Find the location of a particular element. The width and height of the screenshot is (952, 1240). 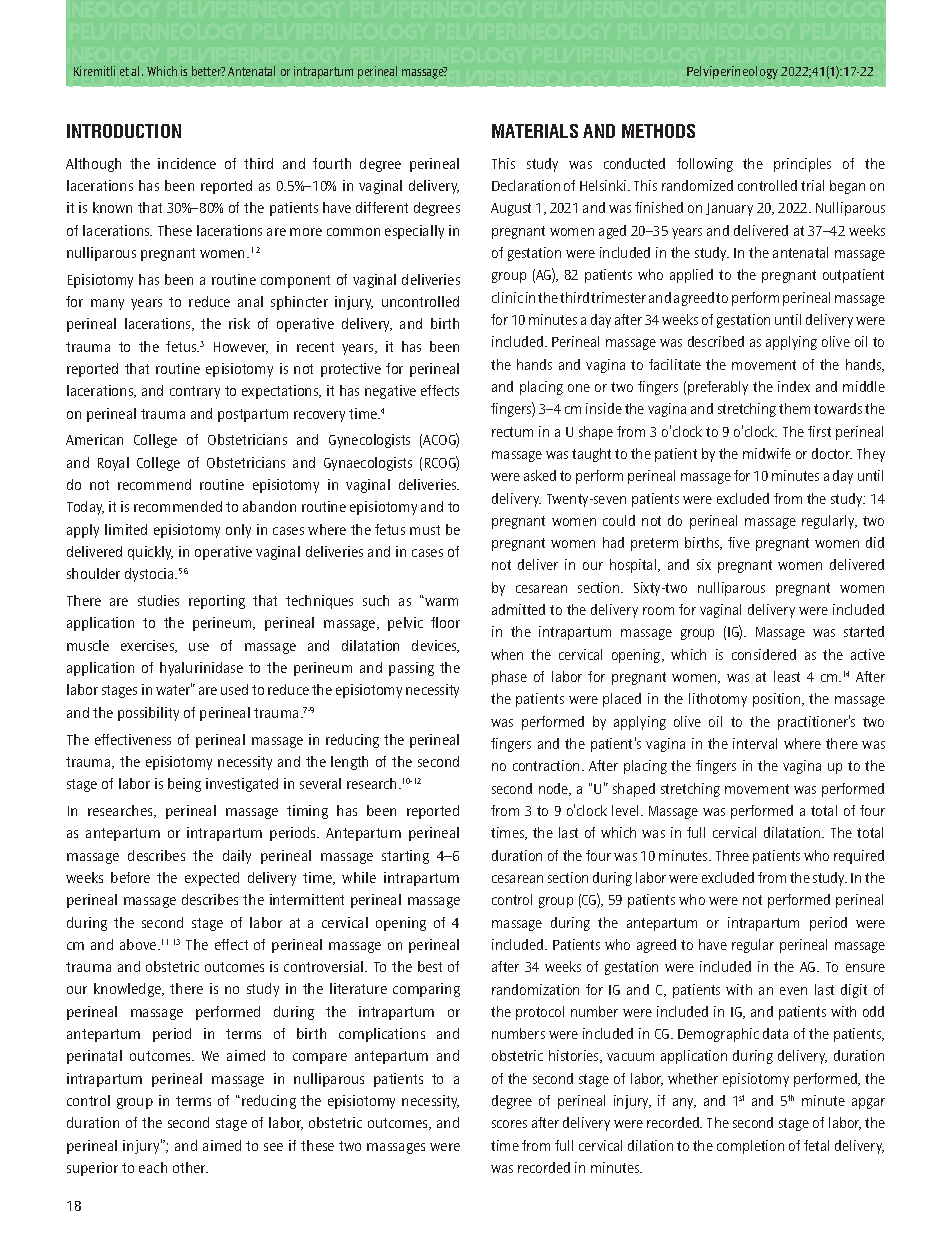

Three is located at coordinates (732, 855).
